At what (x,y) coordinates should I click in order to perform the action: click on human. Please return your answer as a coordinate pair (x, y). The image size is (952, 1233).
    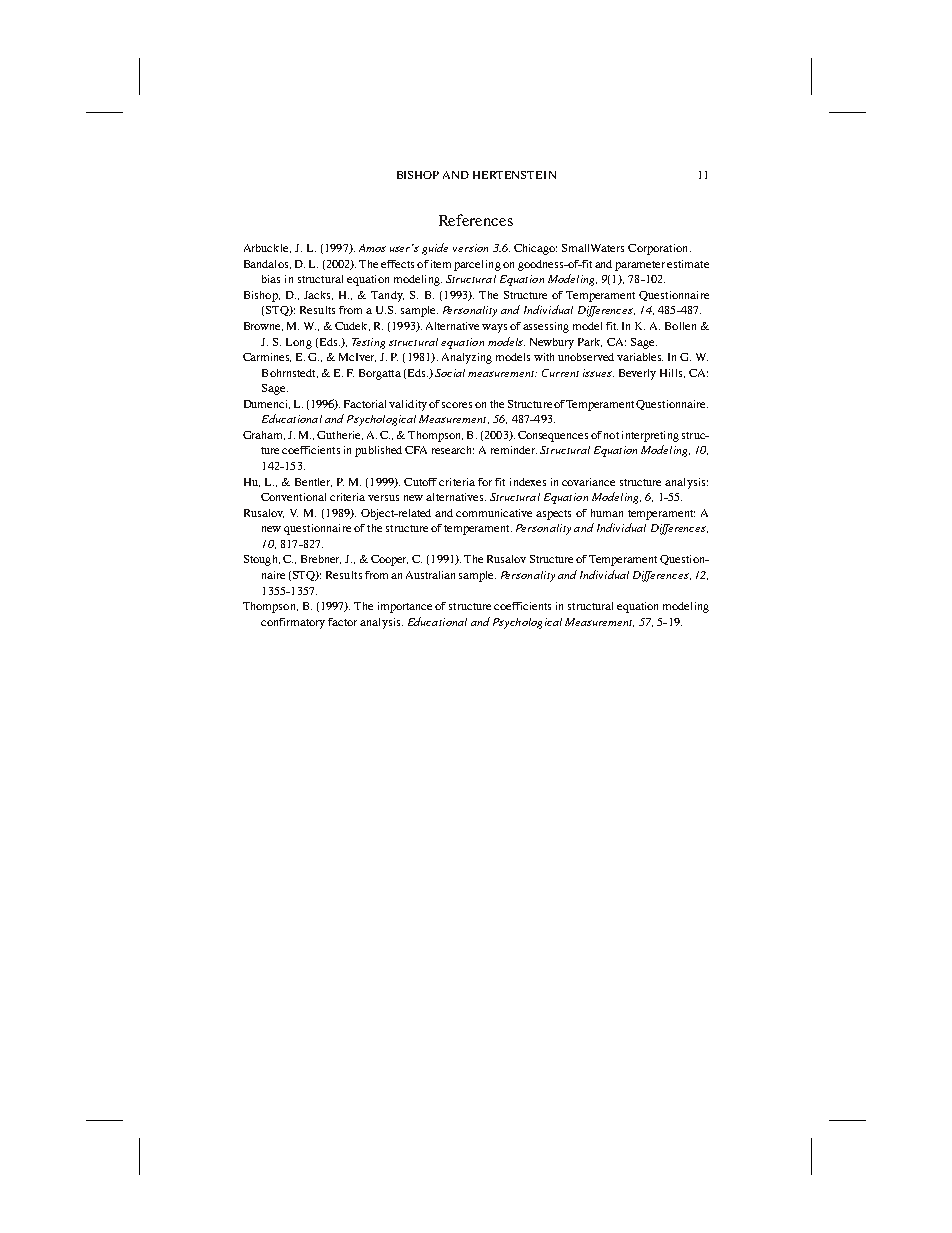
    Looking at the image, I should click on (607, 513).
